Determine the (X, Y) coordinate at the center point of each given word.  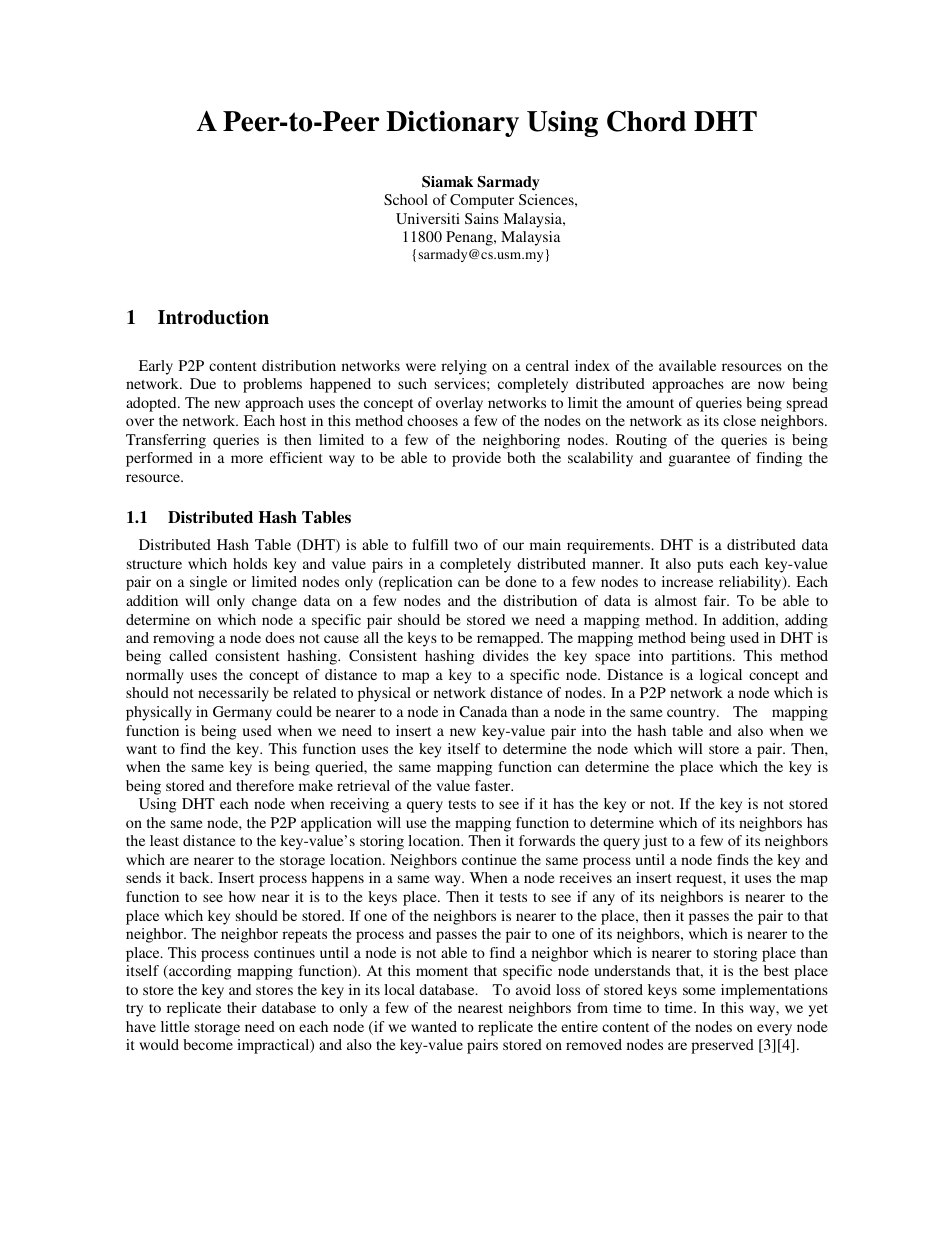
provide (476, 459)
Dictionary (452, 124)
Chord (646, 121)
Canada (483, 711)
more (247, 459)
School (406, 199)
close (739, 420)
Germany (242, 713)
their (242, 1007)
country (692, 714)
